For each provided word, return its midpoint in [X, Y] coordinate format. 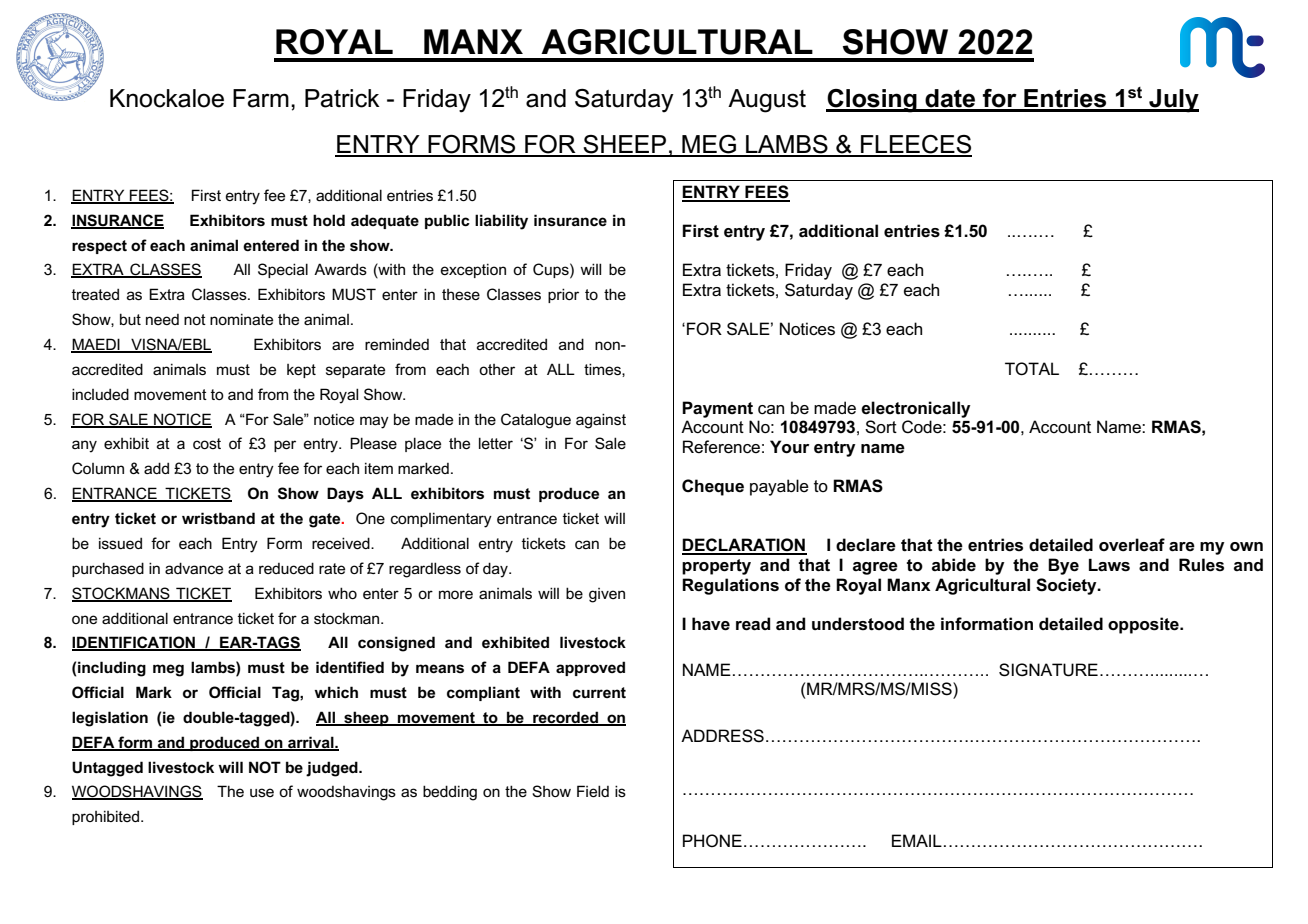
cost [207, 443]
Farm [261, 98]
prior [563, 295]
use [262, 792]
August [767, 101]
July [1173, 101]
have [711, 624]
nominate [241, 319]
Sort [881, 427]
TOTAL [1032, 369]
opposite [1144, 625]
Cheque [713, 487]
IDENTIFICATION [135, 643]
